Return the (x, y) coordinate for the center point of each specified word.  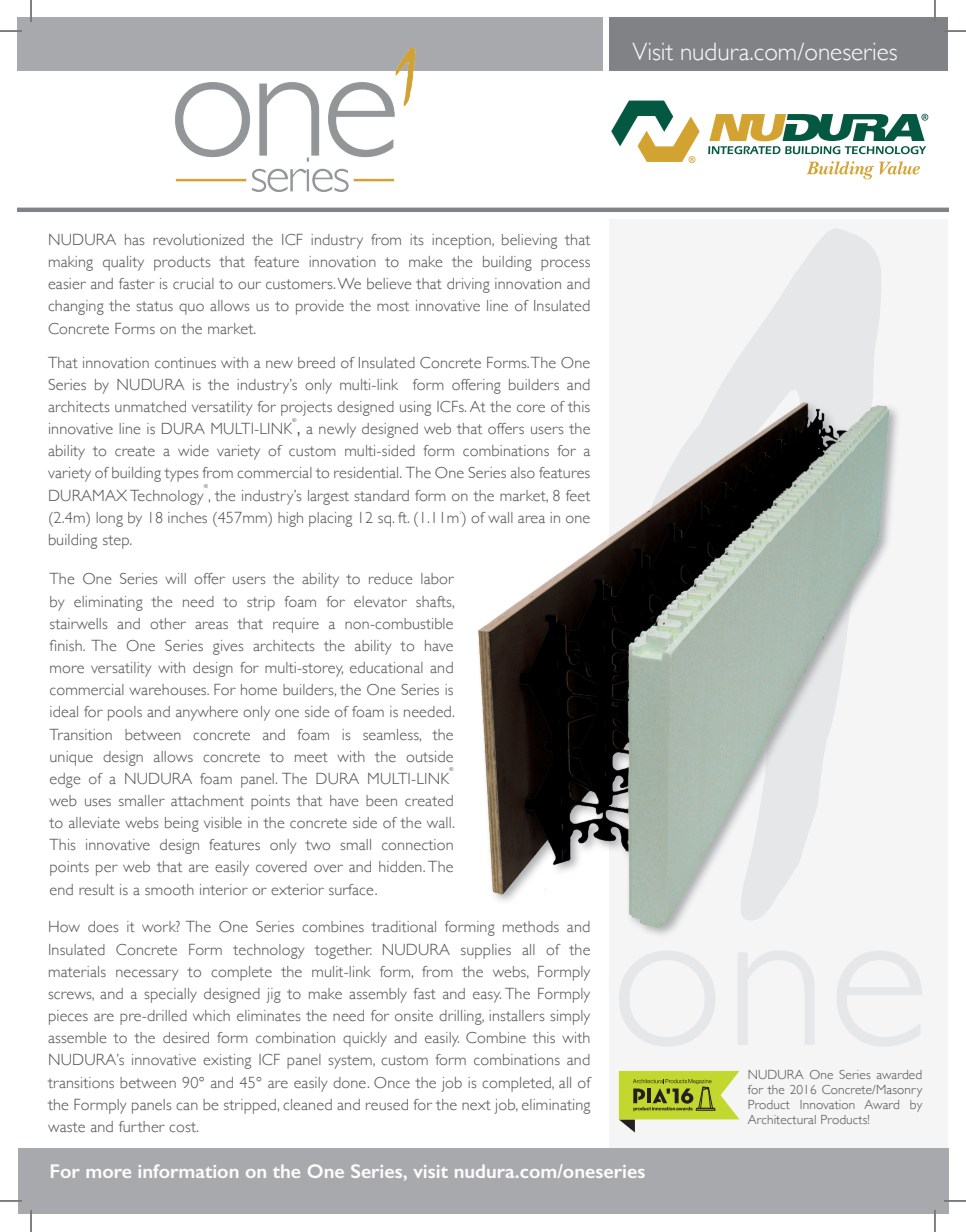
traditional (403, 926)
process (565, 265)
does (103, 926)
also (523, 472)
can (187, 1106)
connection (417, 844)
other (168, 623)
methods (531, 926)
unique (71, 758)
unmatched (150, 406)
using (415, 408)
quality (123, 263)
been (381, 800)
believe (389, 283)
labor (437, 578)
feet (578, 495)
